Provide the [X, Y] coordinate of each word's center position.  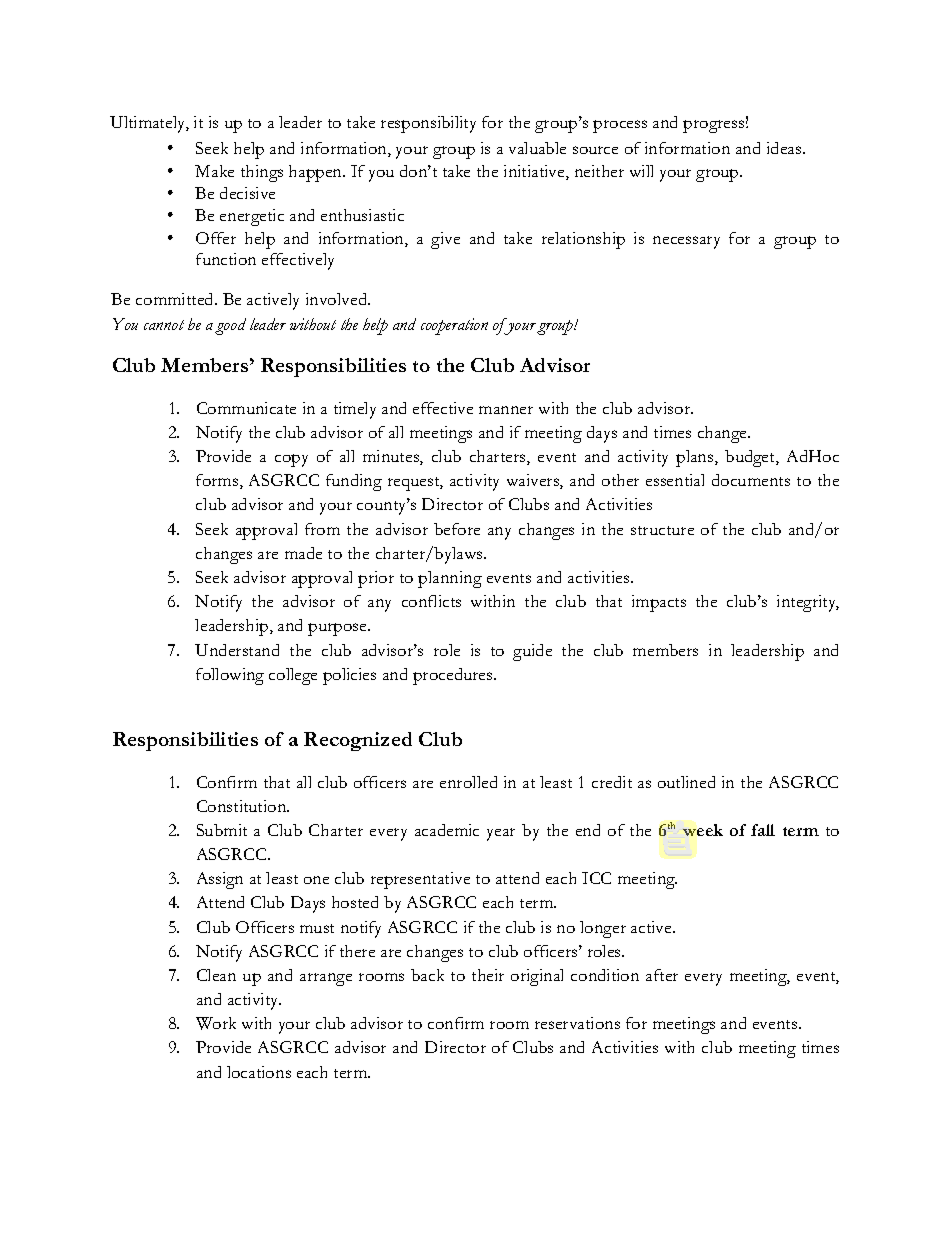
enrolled [468, 782]
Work [216, 1023]
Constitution [243, 806]
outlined [686, 782]
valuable [537, 148]
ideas [785, 148]
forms [218, 481]
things [262, 173]
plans [696, 458]
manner [506, 410]
